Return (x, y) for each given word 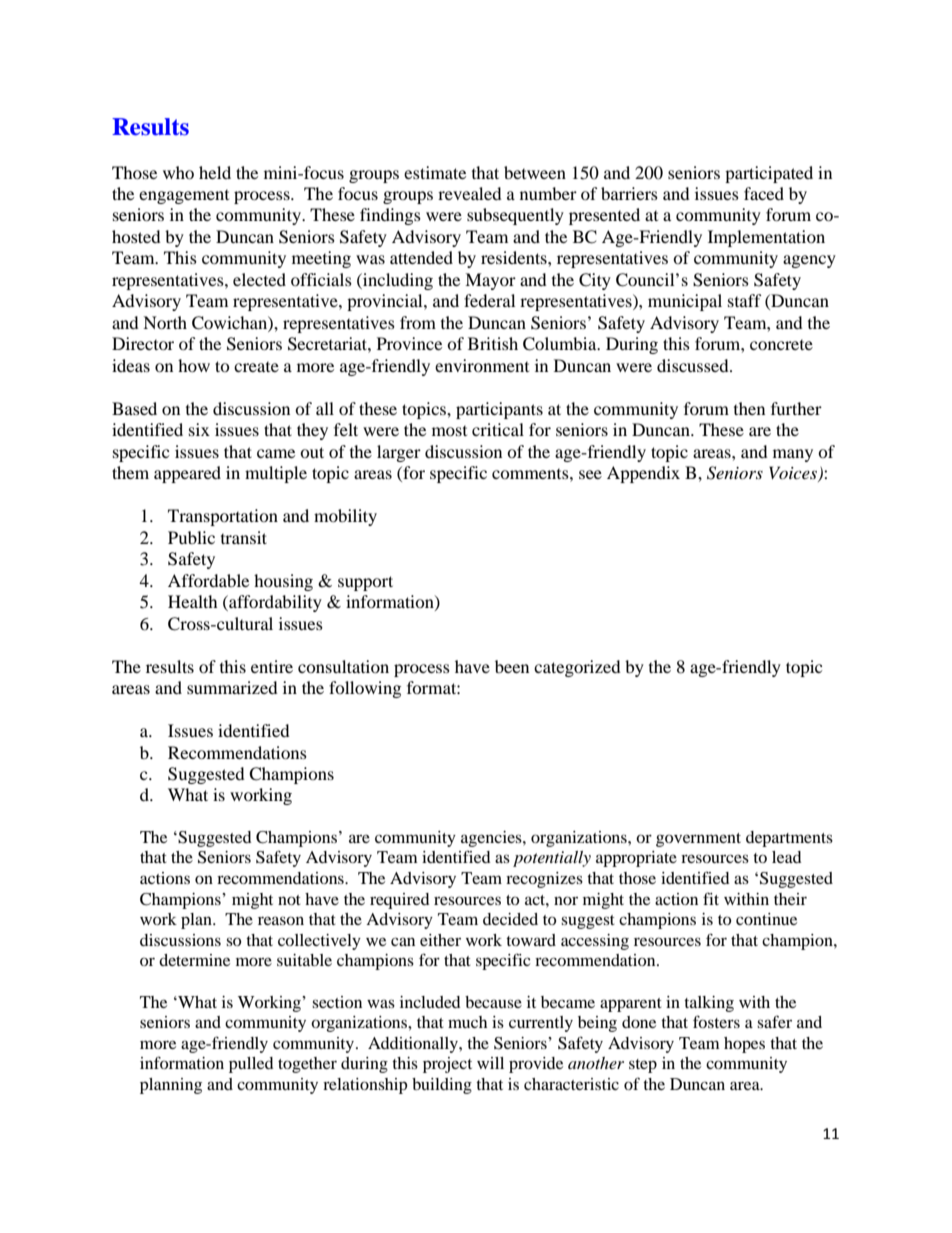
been (512, 666)
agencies (492, 839)
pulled (251, 1065)
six (199, 429)
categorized (577, 668)
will (490, 1063)
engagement (184, 197)
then (749, 408)
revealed (470, 193)
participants (499, 410)
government (698, 840)
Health (193, 601)
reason (281, 920)
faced (764, 193)
